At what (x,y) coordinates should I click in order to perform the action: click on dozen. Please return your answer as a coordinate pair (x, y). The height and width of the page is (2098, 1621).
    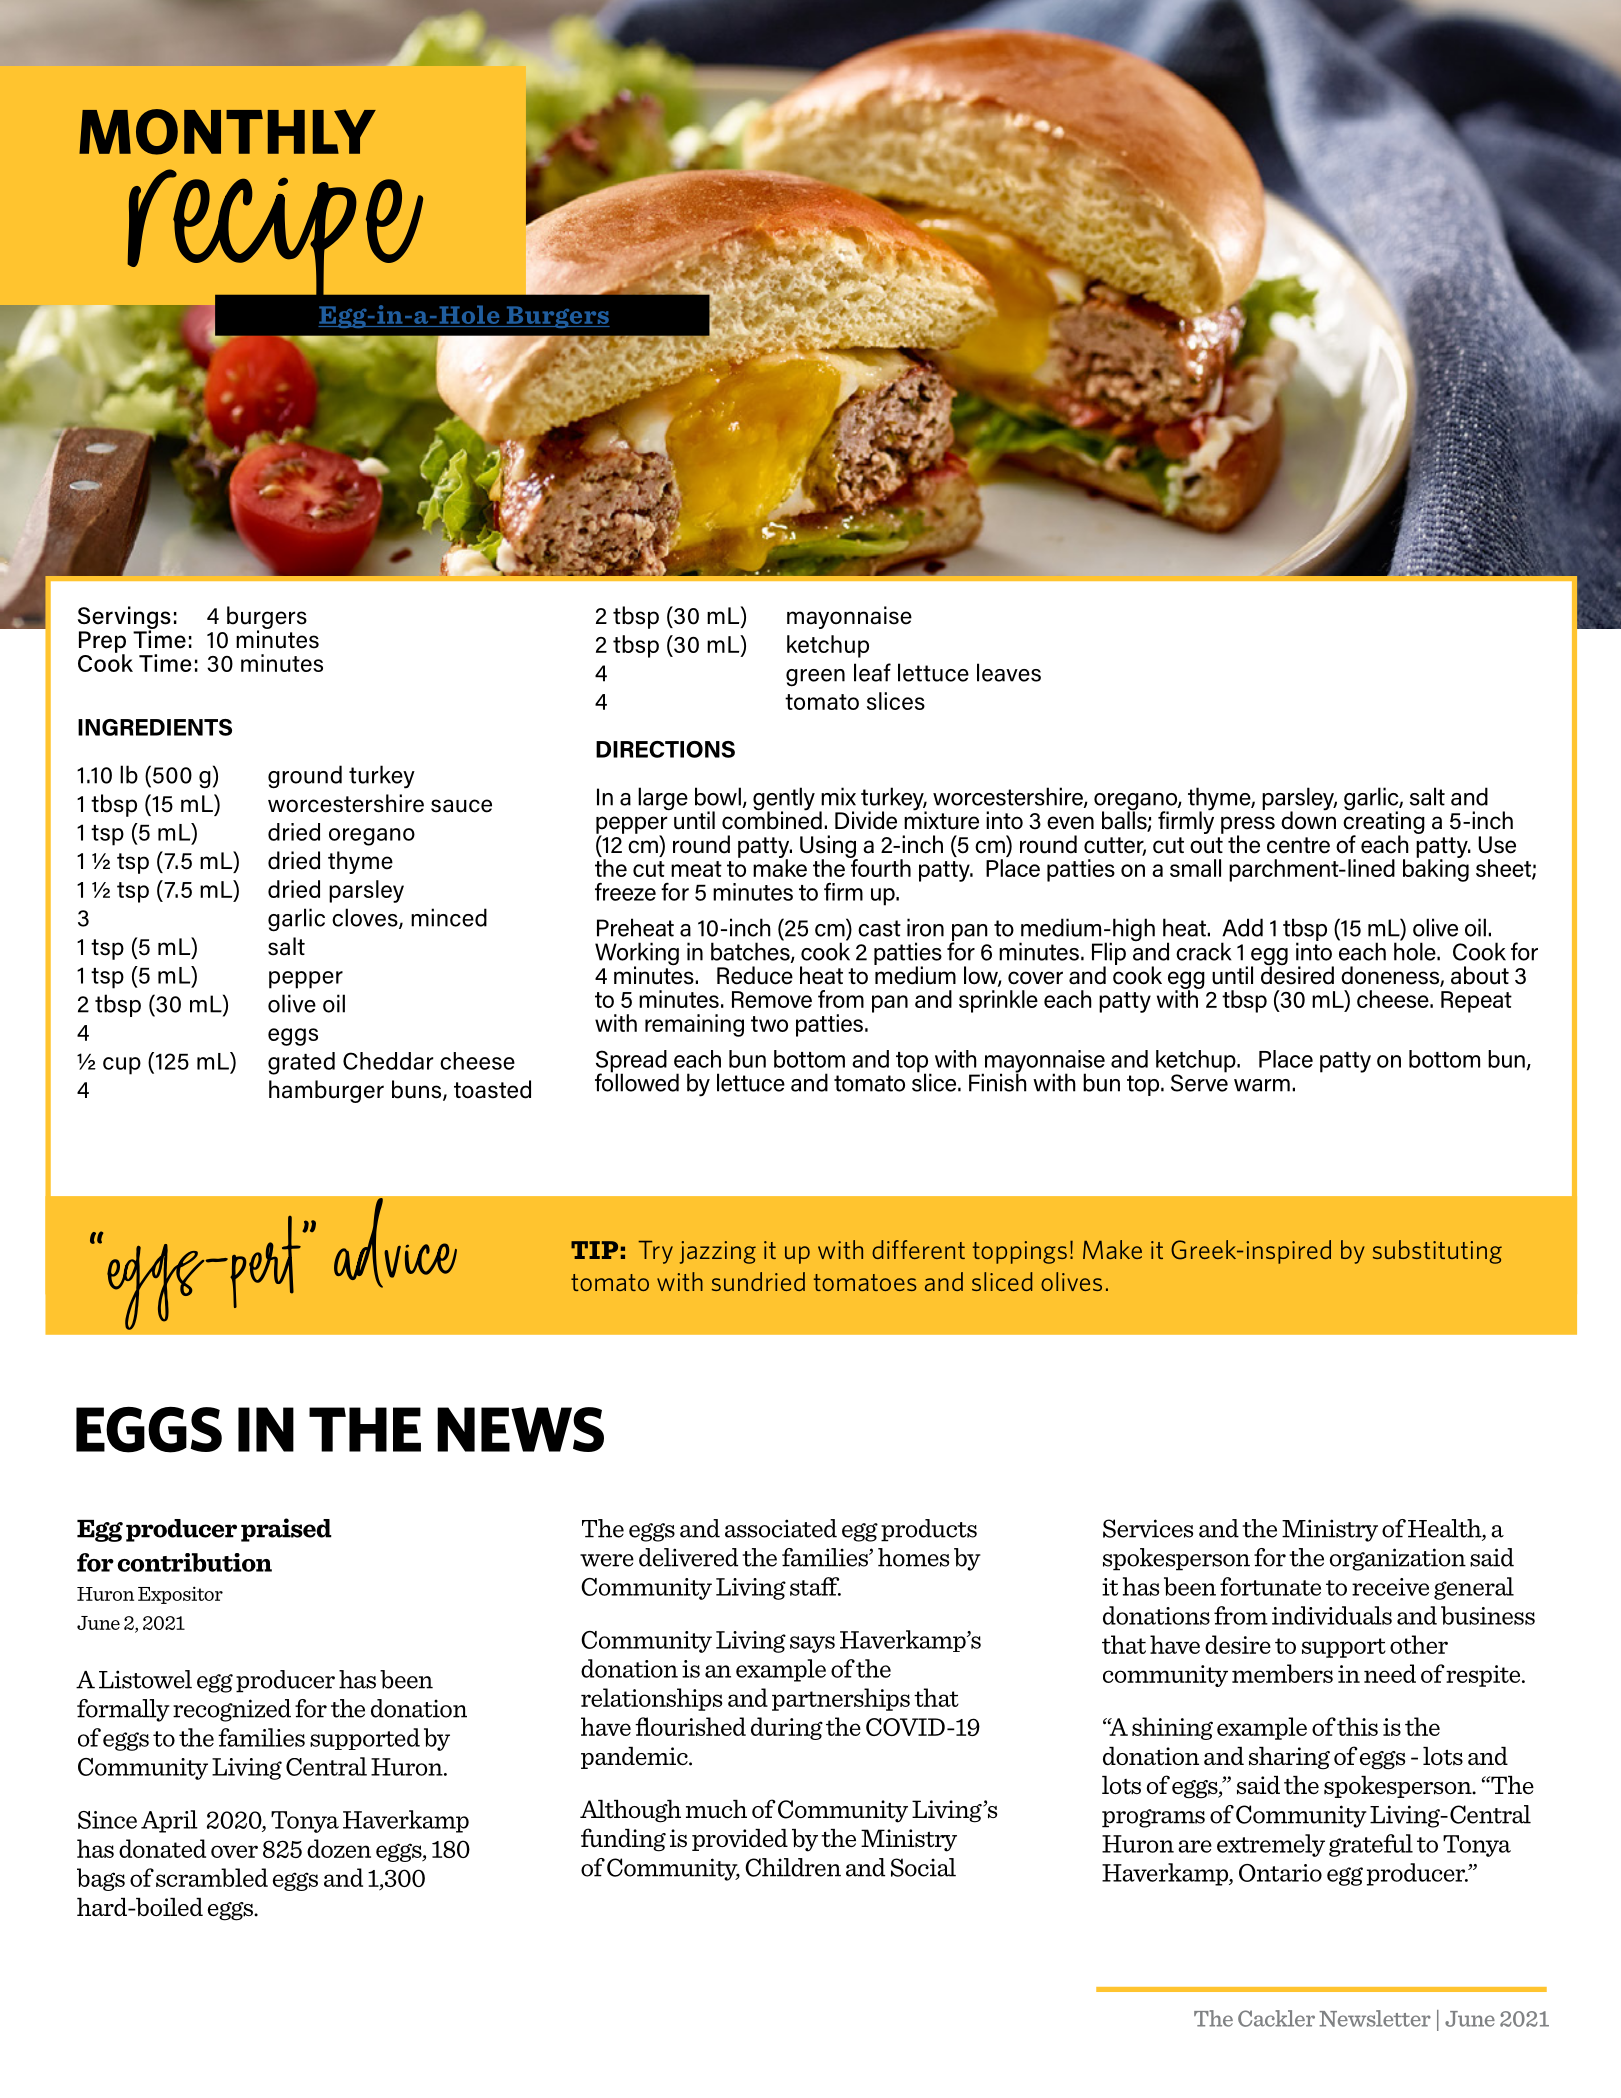
    Looking at the image, I should click on (339, 1848).
